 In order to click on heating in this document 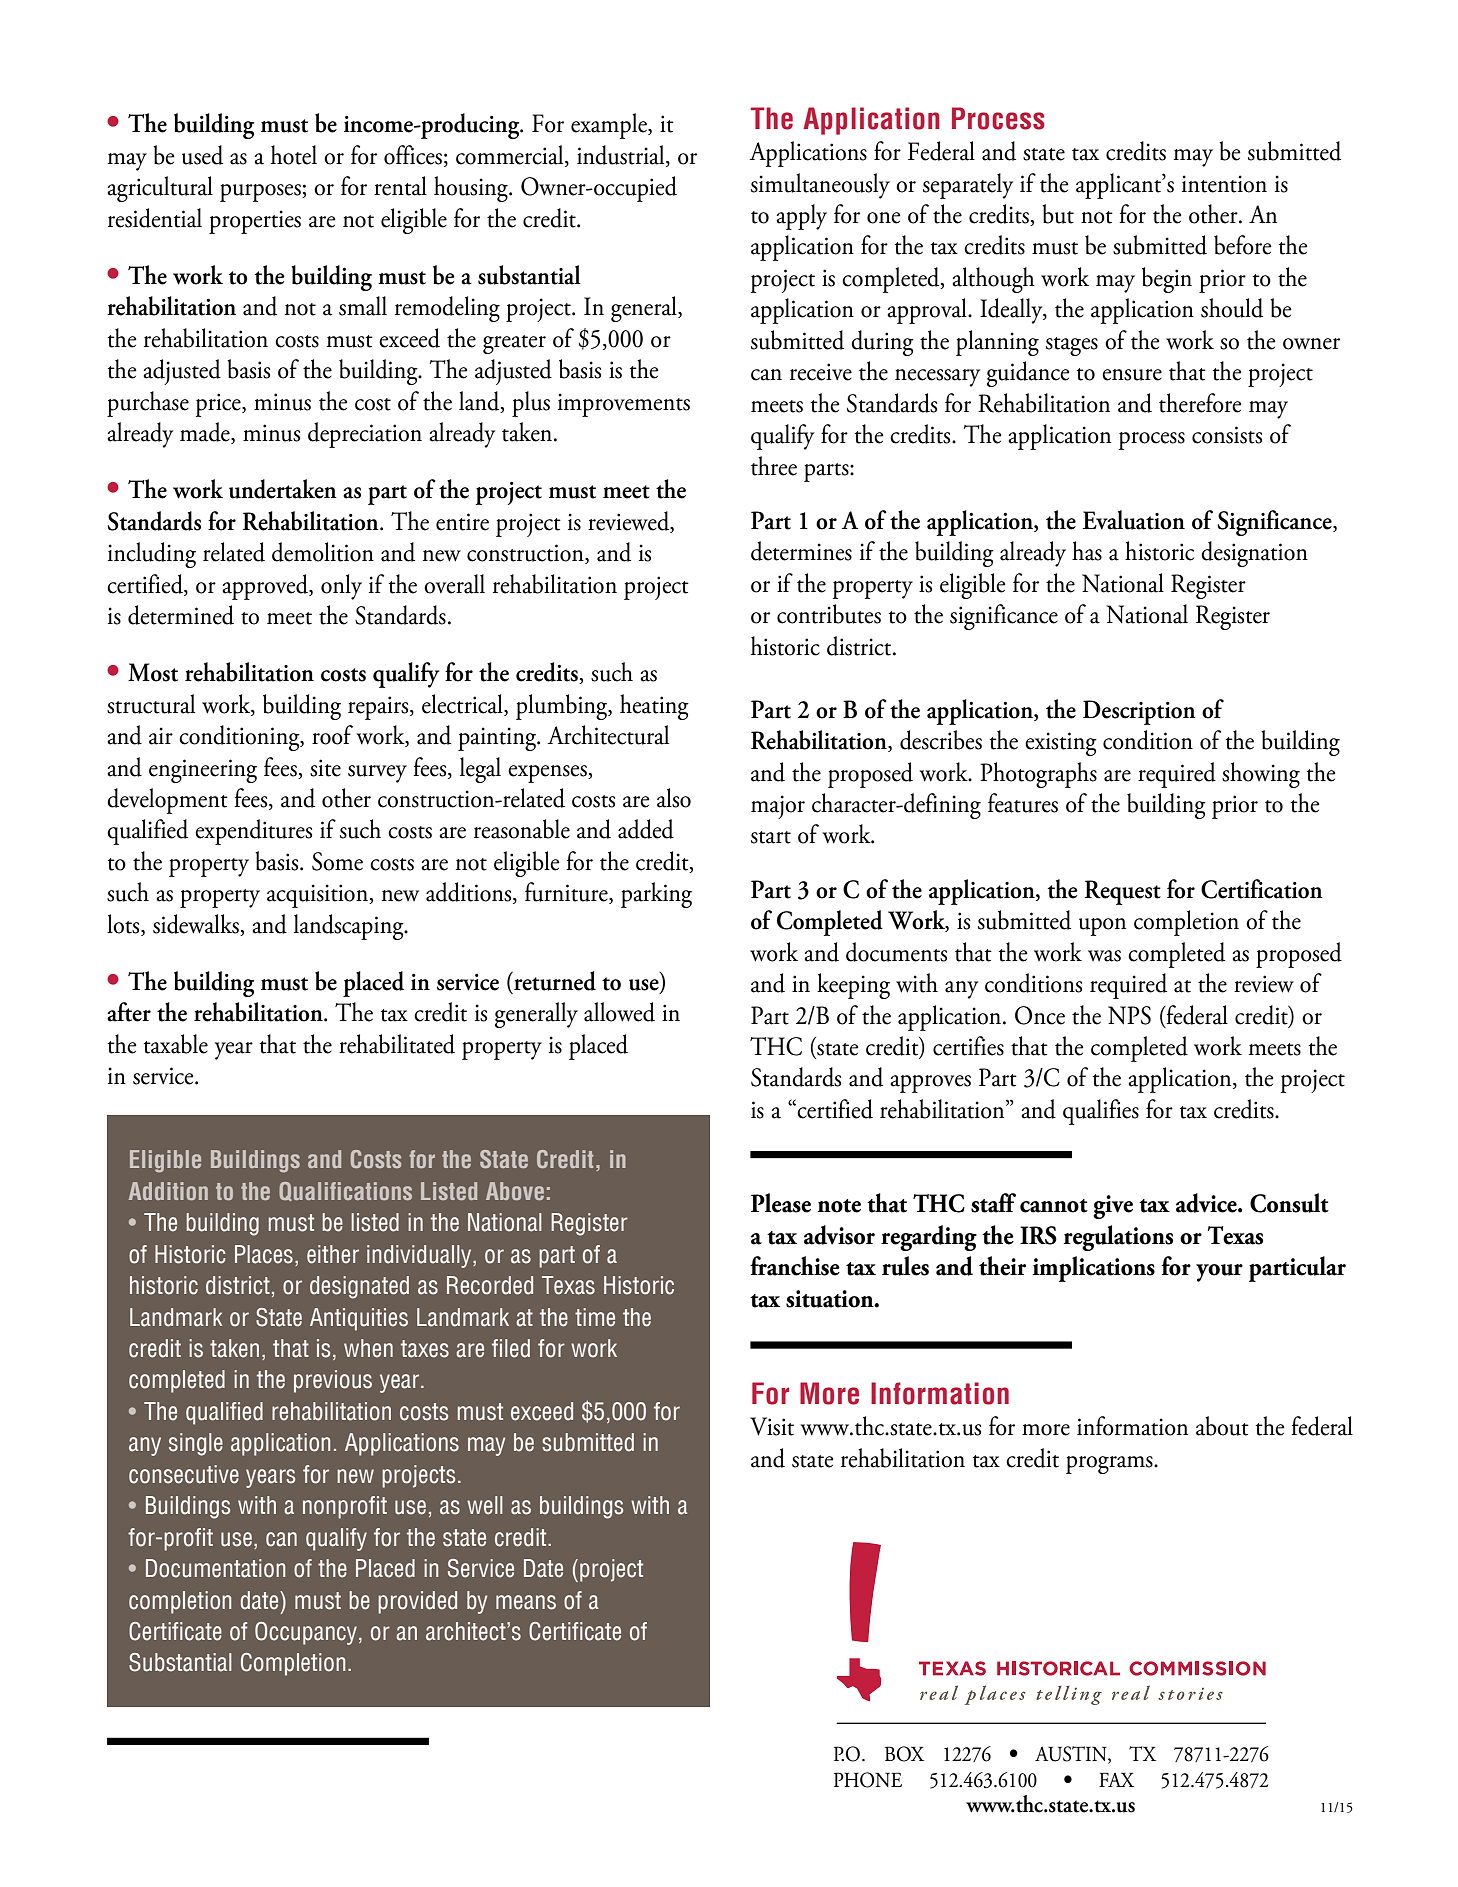, I will do `click(654, 707)`.
